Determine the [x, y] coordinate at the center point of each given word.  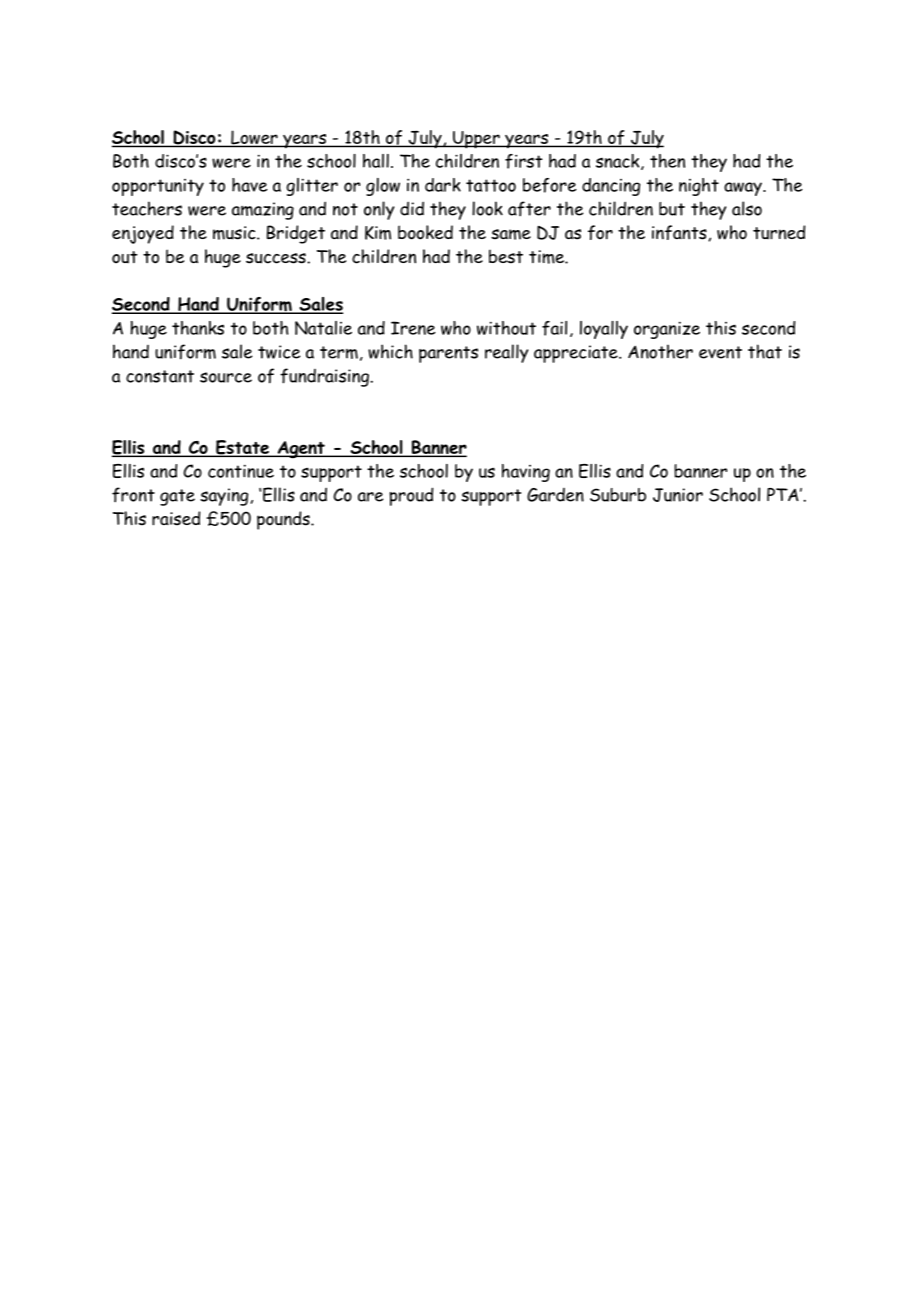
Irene [413, 328]
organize [667, 330]
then [667, 161]
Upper [476, 140]
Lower [254, 138]
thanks [198, 328]
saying [224, 497]
